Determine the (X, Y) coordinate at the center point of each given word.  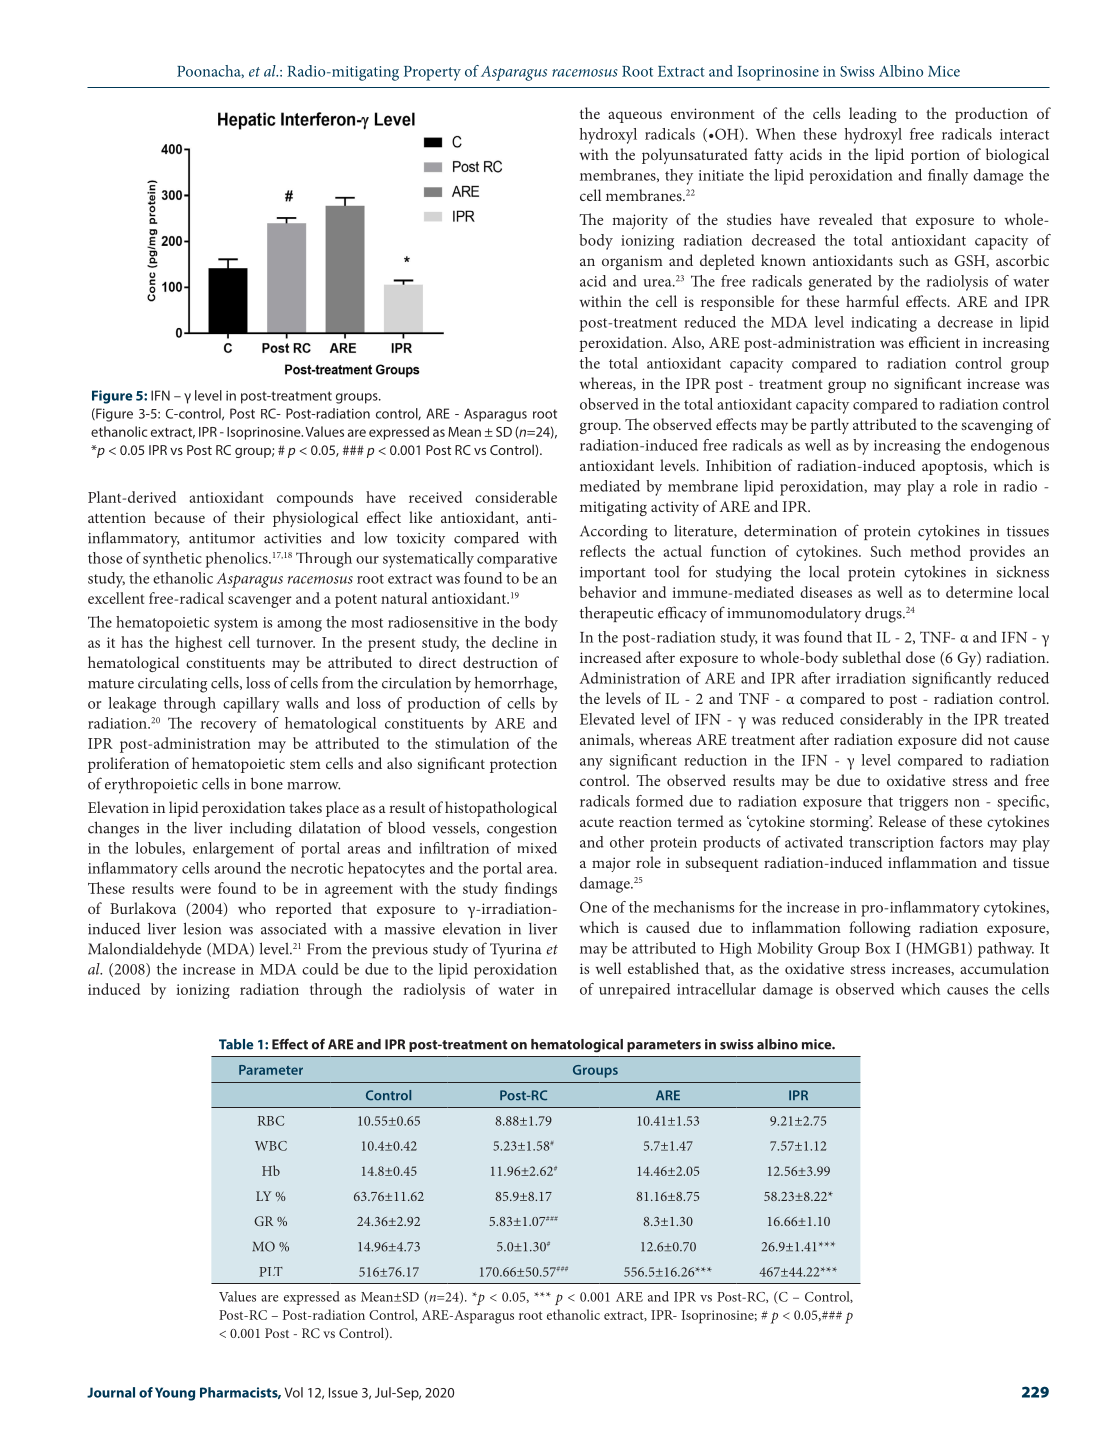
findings (531, 890)
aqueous (635, 117)
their (249, 517)
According (614, 533)
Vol (294, 1392)
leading (873, 115)
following (880, 929)
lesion (202, 928)
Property (432, 73)
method (935, 551)
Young (175, 1394)
